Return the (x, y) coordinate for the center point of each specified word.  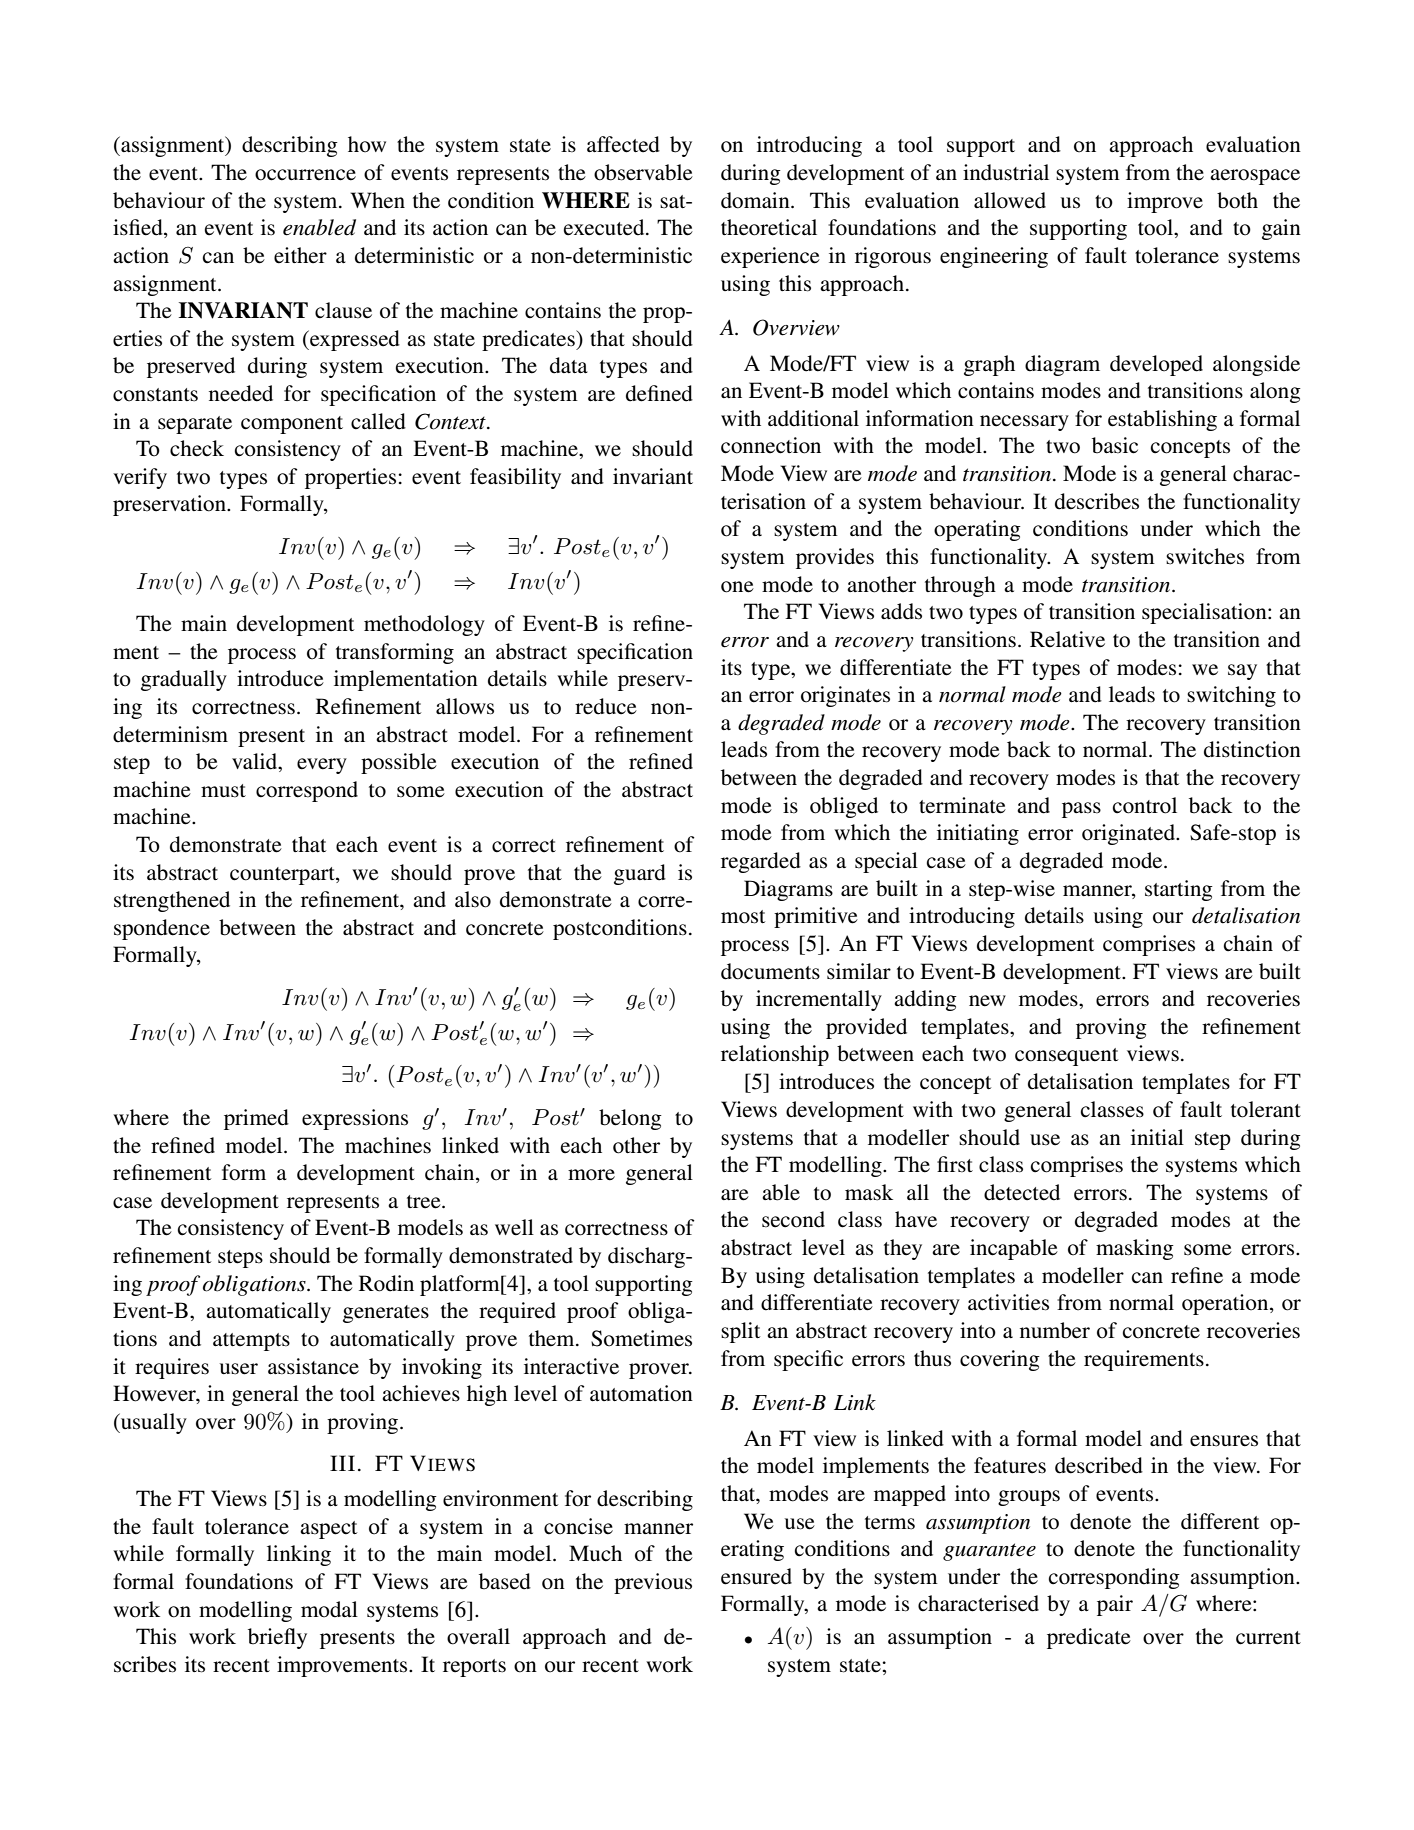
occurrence (305, 175)
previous (653, 1583)
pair (1115, 1605)
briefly (277, 1638)
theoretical (769, 227)
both (1237, 200)
